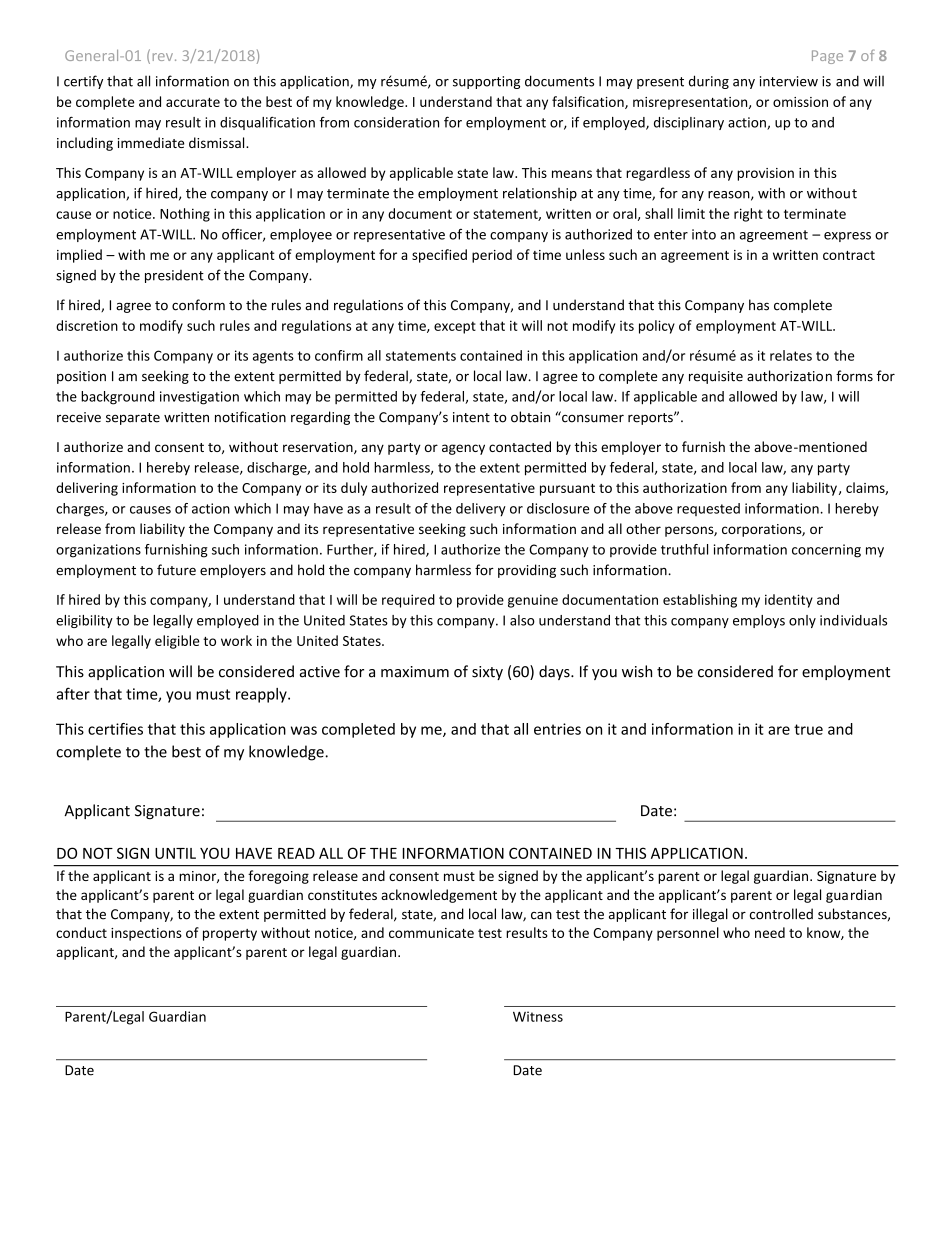 Image resolution: width=952 pixels, height=1233 pixels. Describe the element at coordinates (770, 932) in the screenshot. I see `need` at that location.
